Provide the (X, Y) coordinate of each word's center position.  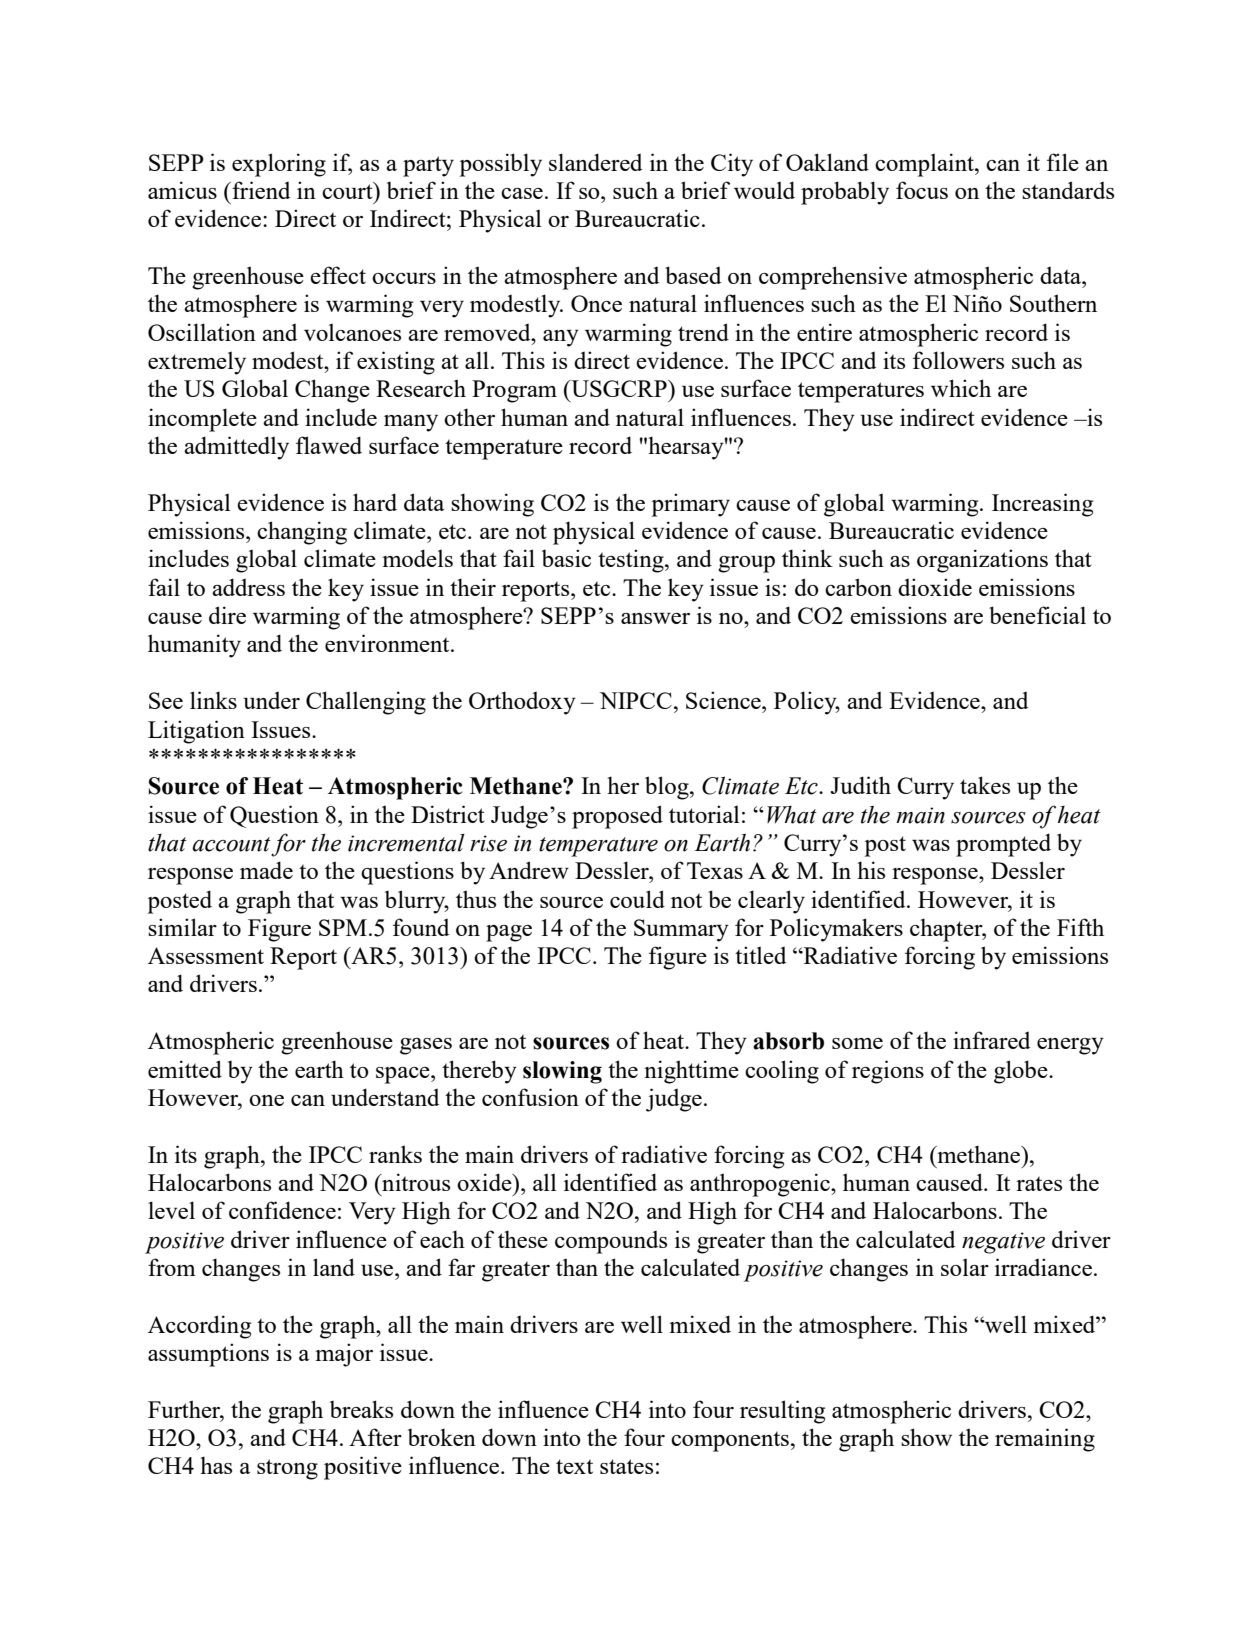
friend (260, 190)
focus (922, 190)
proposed (617, 817)
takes (985, 785)
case (522, 193)
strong (287, 1469)
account (231, 844)
